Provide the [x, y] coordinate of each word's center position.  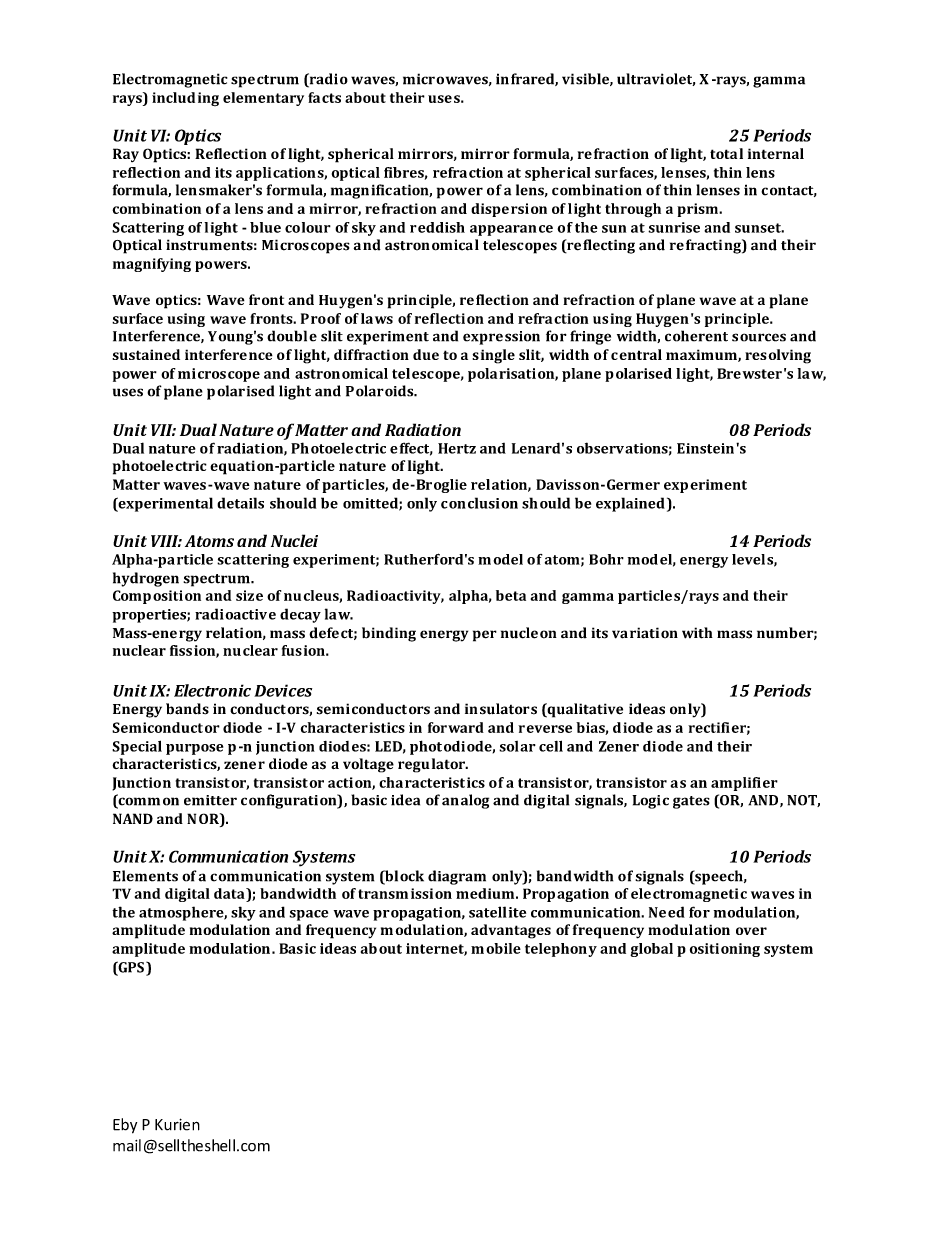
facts [324, 97]
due [426, 354]
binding [389, 634]
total [726, 153]
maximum [702, 355]
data [230, 893]
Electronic [212, 690]
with [697, 633]
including [185, 99]
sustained [146, 354]
